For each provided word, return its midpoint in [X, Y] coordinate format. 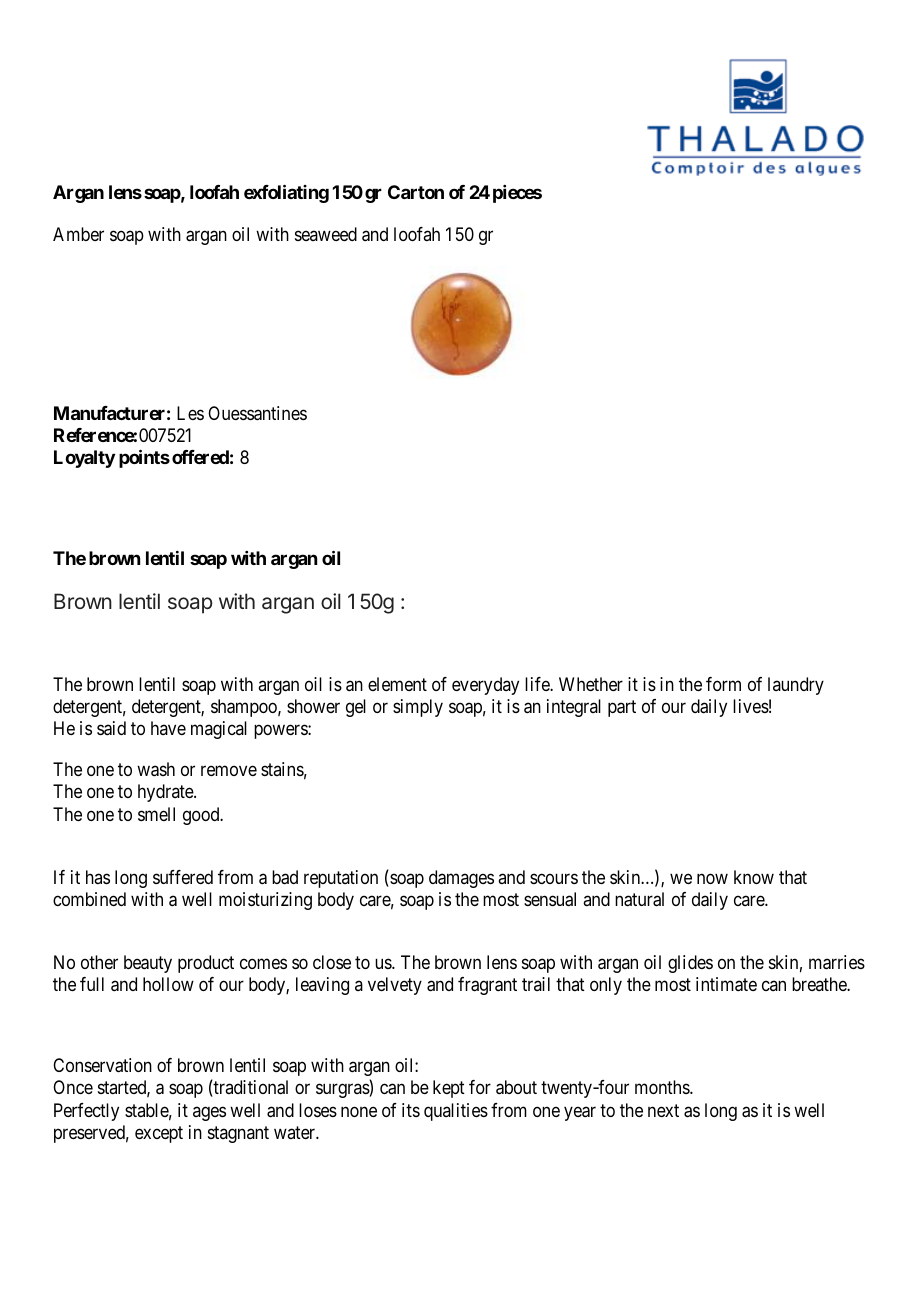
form [723, 684]
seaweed [326, 234]
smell [156, 814]
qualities [456, 1112]
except [159, 1134]
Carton [416, 192]
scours [554, 878]
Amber [78, 234]
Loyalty [84, 459]
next [663, 1110]
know [754, 877]
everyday [485, 686]
